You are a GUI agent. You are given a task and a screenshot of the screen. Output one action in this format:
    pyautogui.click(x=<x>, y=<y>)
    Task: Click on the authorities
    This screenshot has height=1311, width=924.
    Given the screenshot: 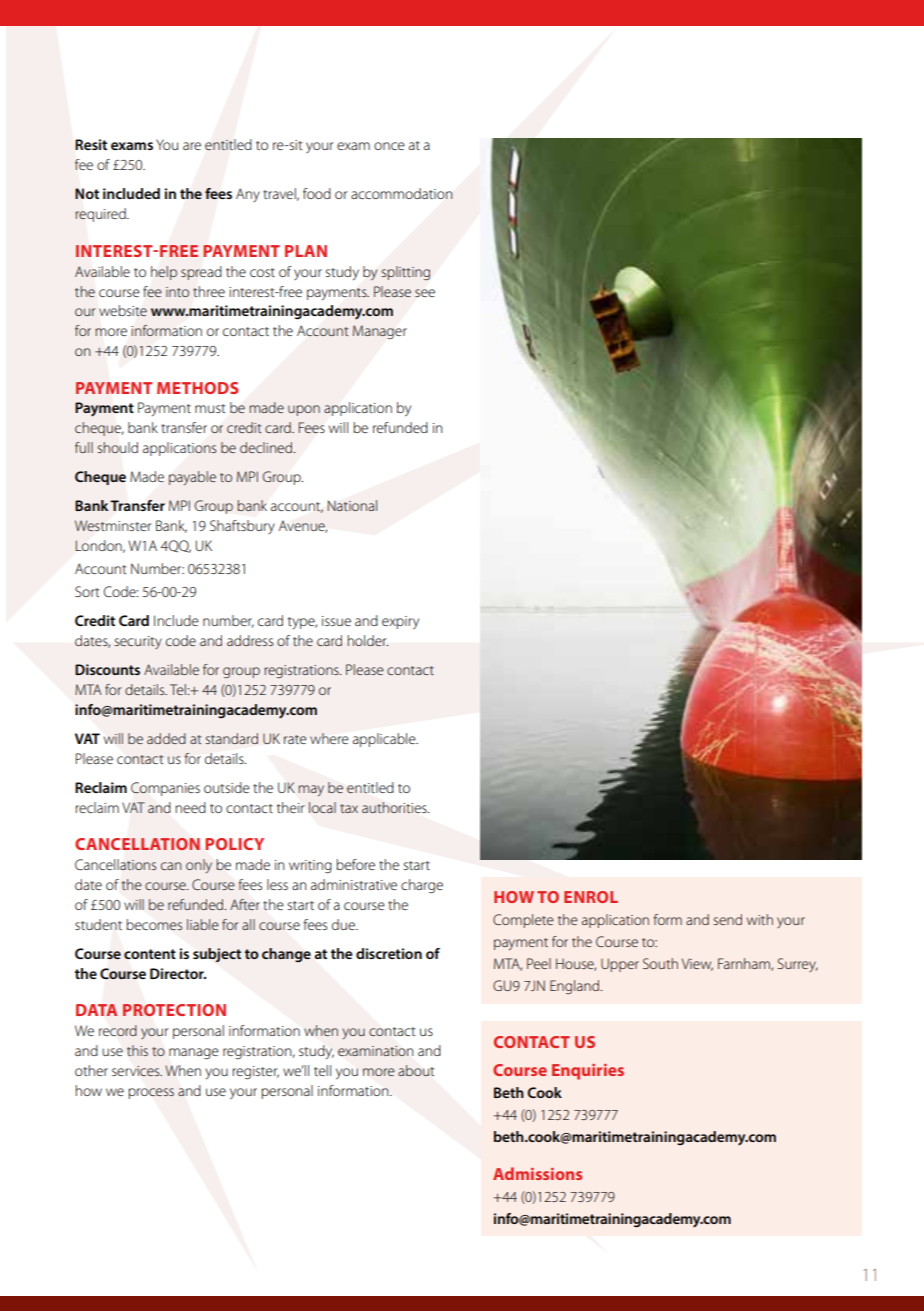 What is the action you would take?
    pyautogui.click(x=395, y=807)
